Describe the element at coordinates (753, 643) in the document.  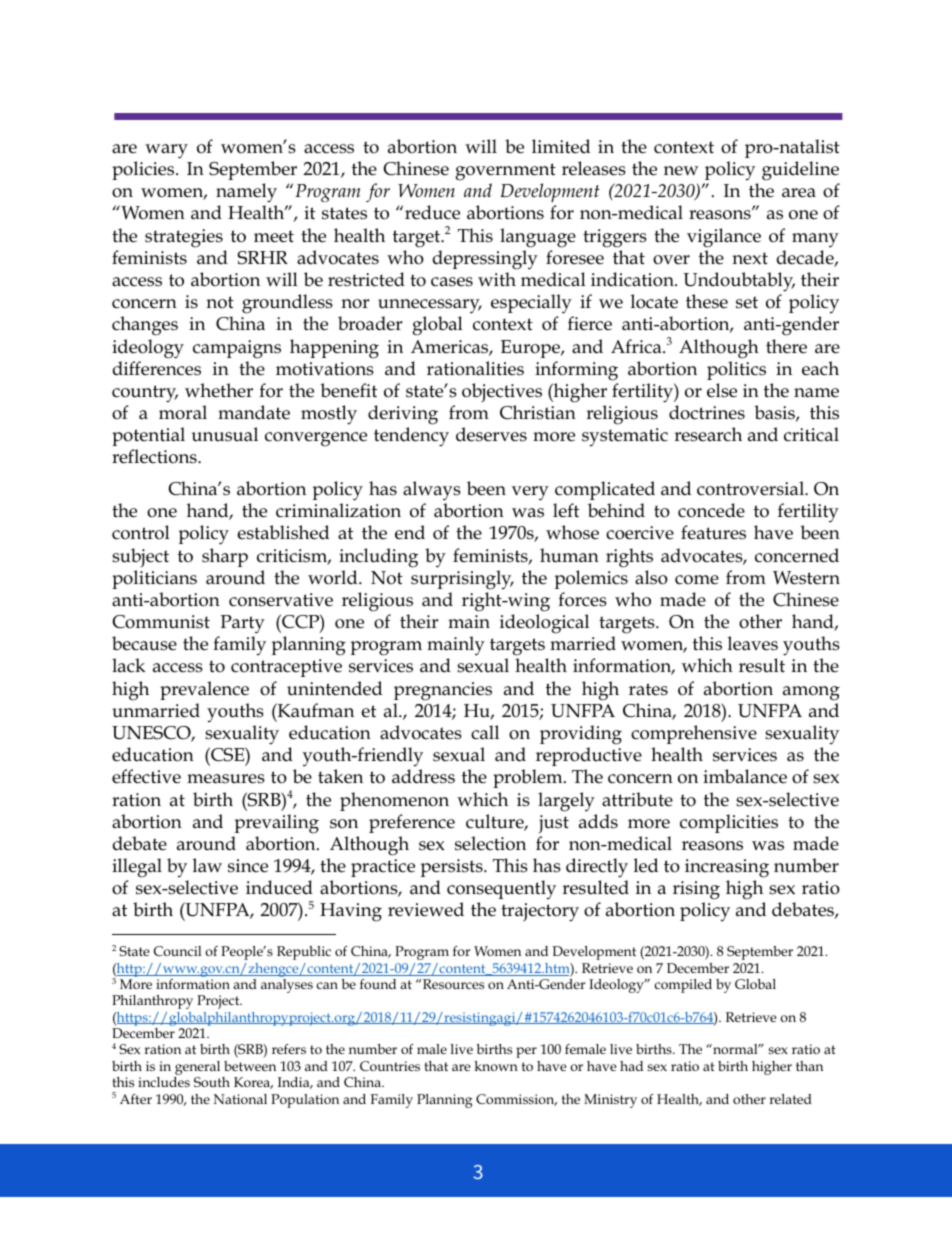
I see `leaves` at that location.
